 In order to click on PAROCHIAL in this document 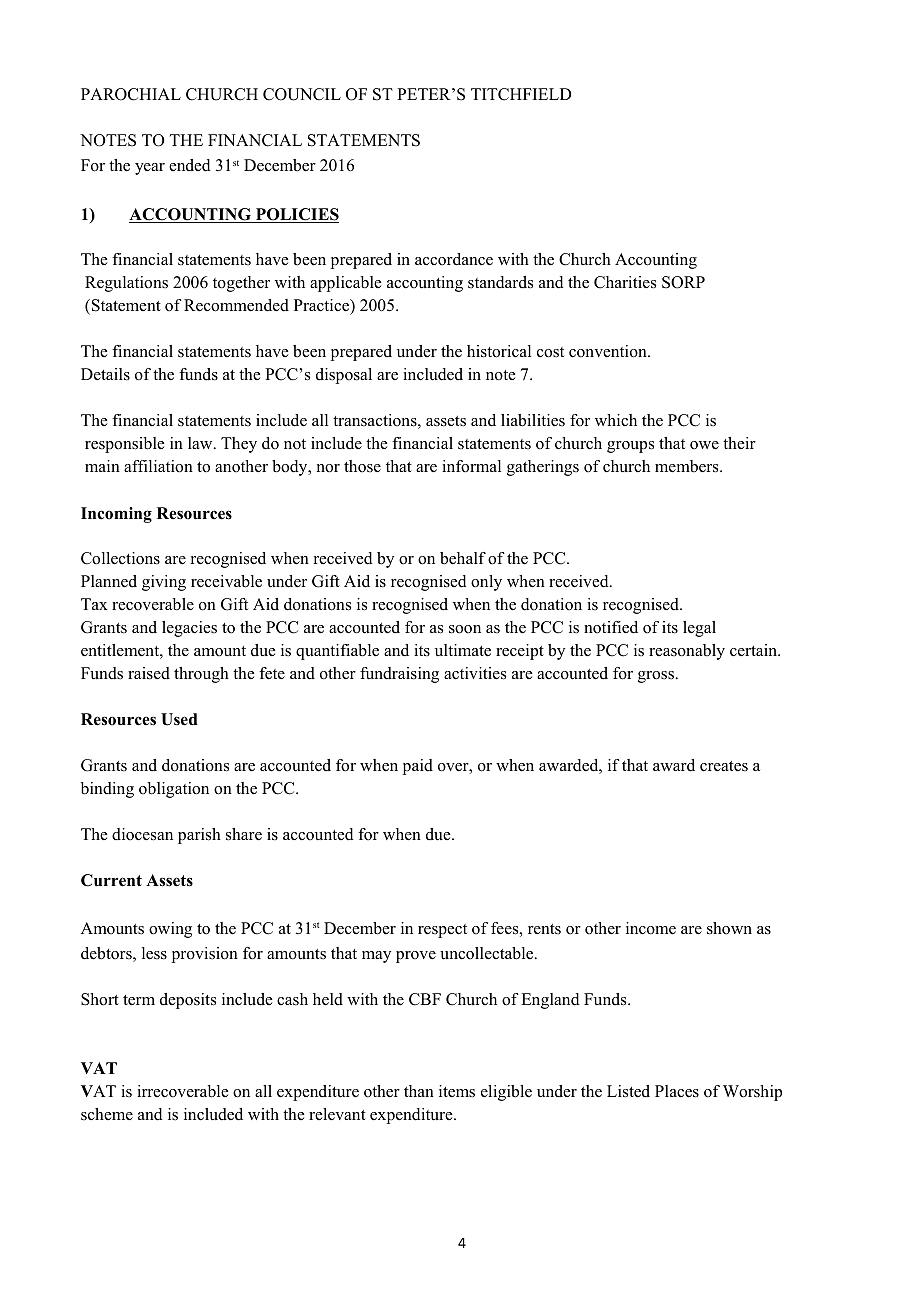, I will do `click(131, 94)`.
